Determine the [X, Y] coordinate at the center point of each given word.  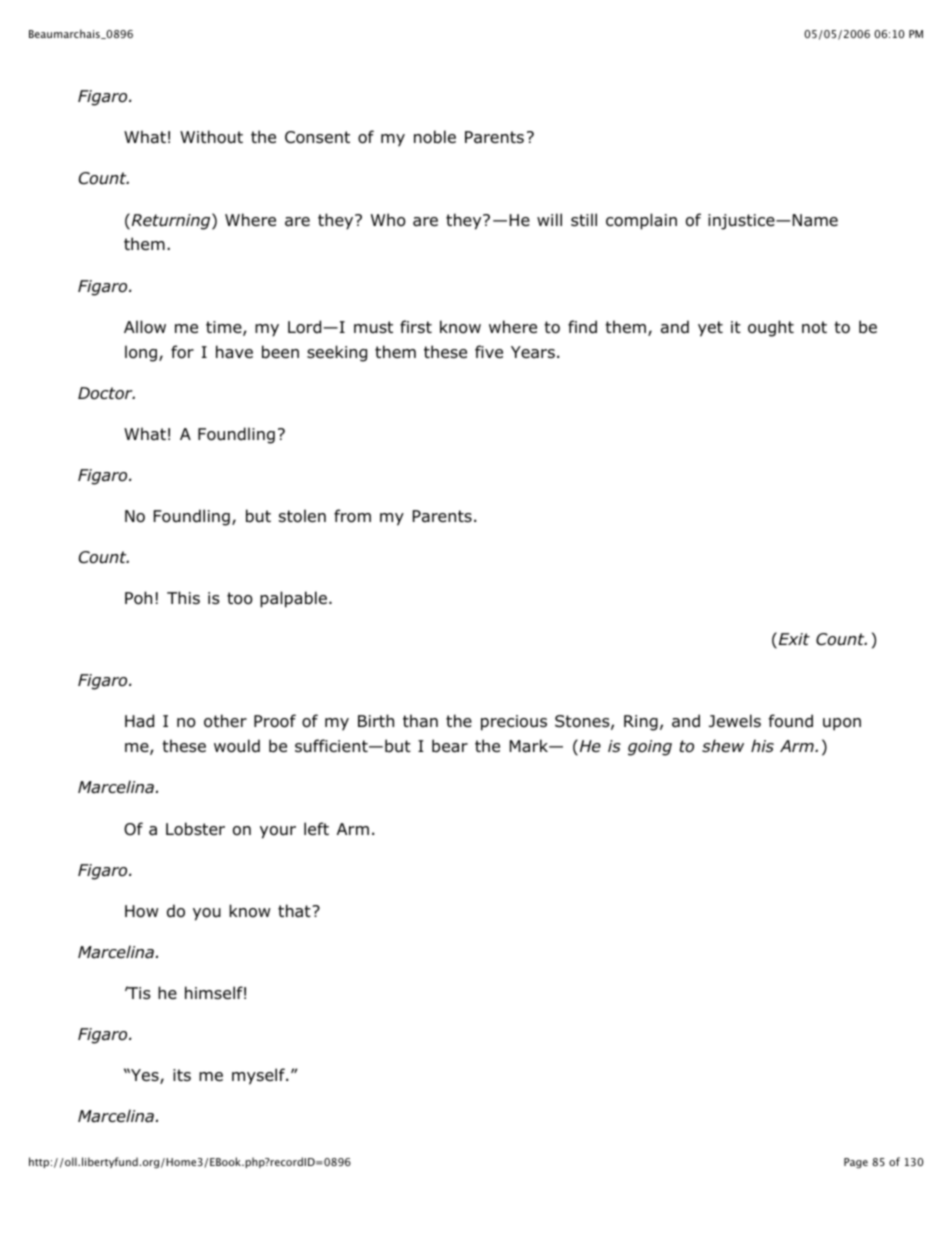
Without [211, 137]
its [182, 1075]
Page [856, 1163]
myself [259, 1076]
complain [641, 221]
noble [435, 137]
